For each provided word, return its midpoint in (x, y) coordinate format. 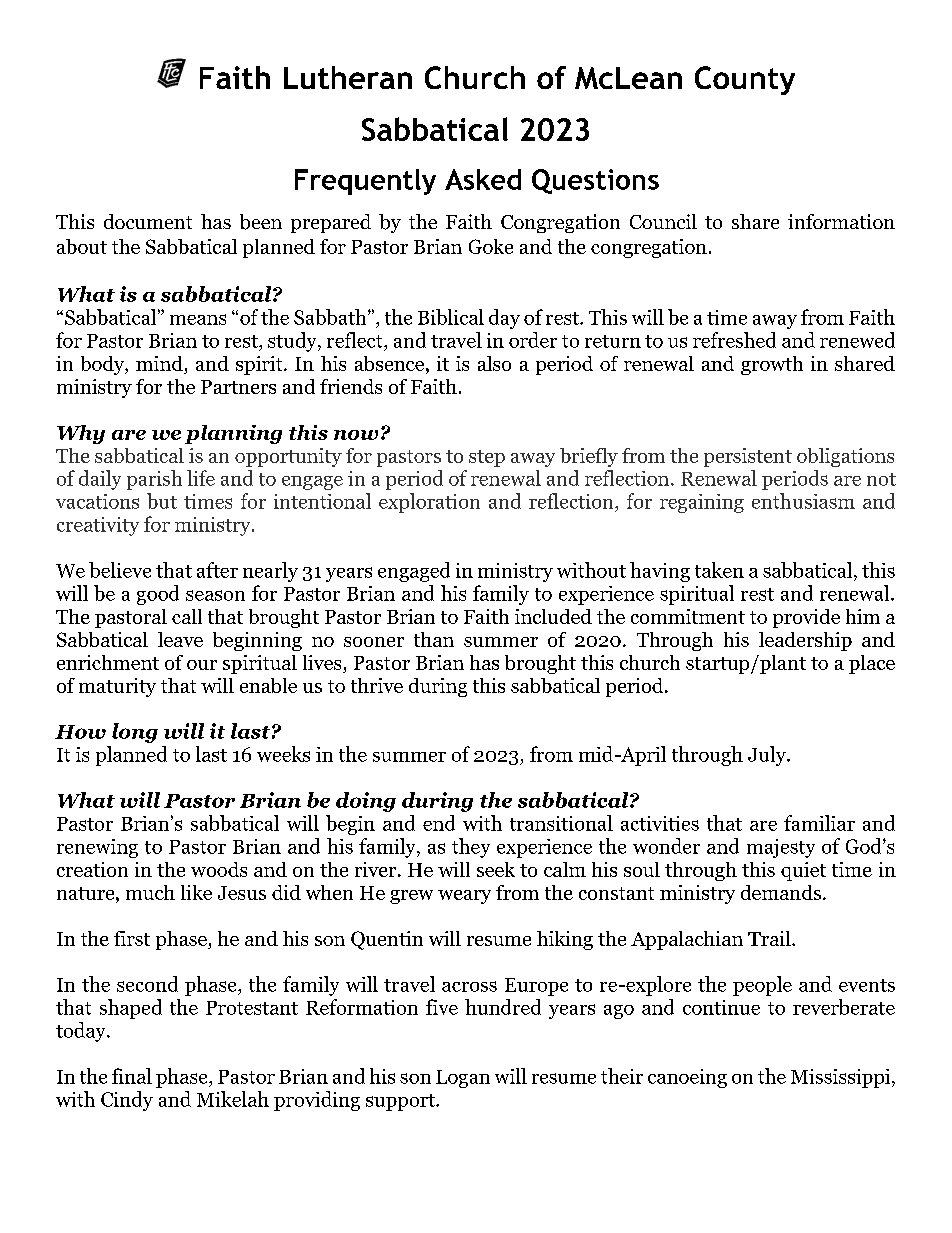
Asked (483, 179)
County (745, 80)
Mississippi (842, 1078)
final (132, 1076)
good (158, 595)
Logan (463, 1079)
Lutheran (348, 77)
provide (806, 618)
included (553, 616)
